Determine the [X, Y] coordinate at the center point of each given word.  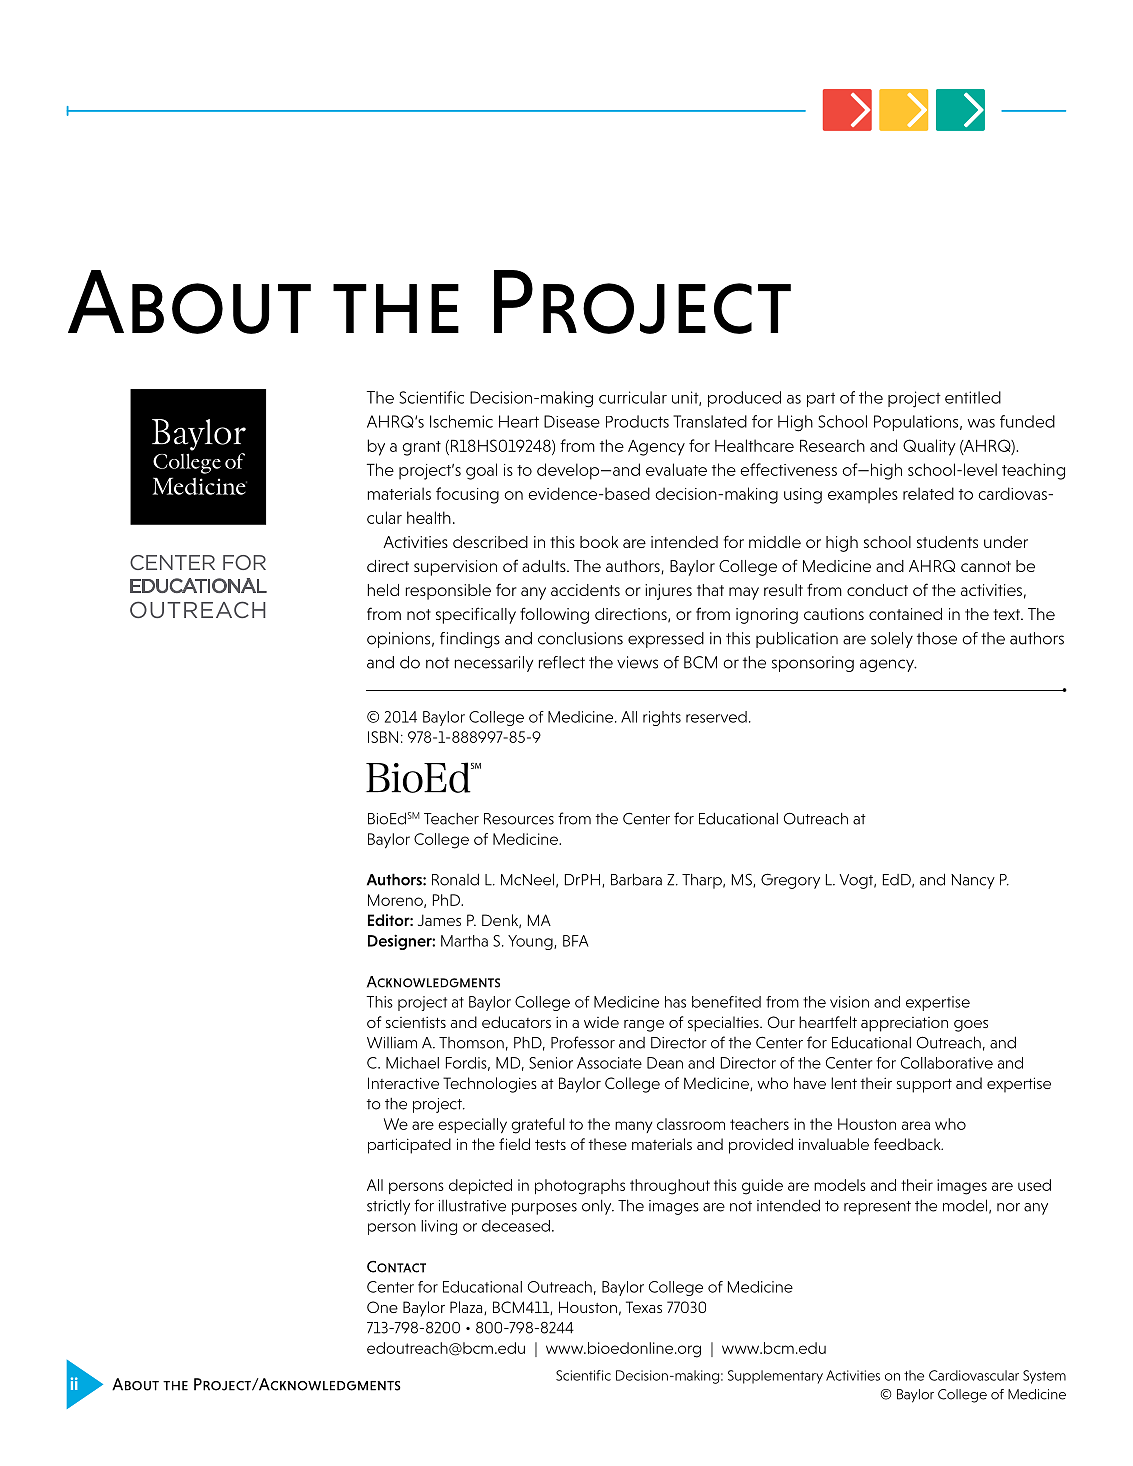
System [1044, 1377]
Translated [710, 421]
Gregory [790, 881]
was [981, 423]
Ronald [455, 879]
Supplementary [775, 1377]
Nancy [973, 881]
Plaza [467, 1308]
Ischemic [461, 421]
